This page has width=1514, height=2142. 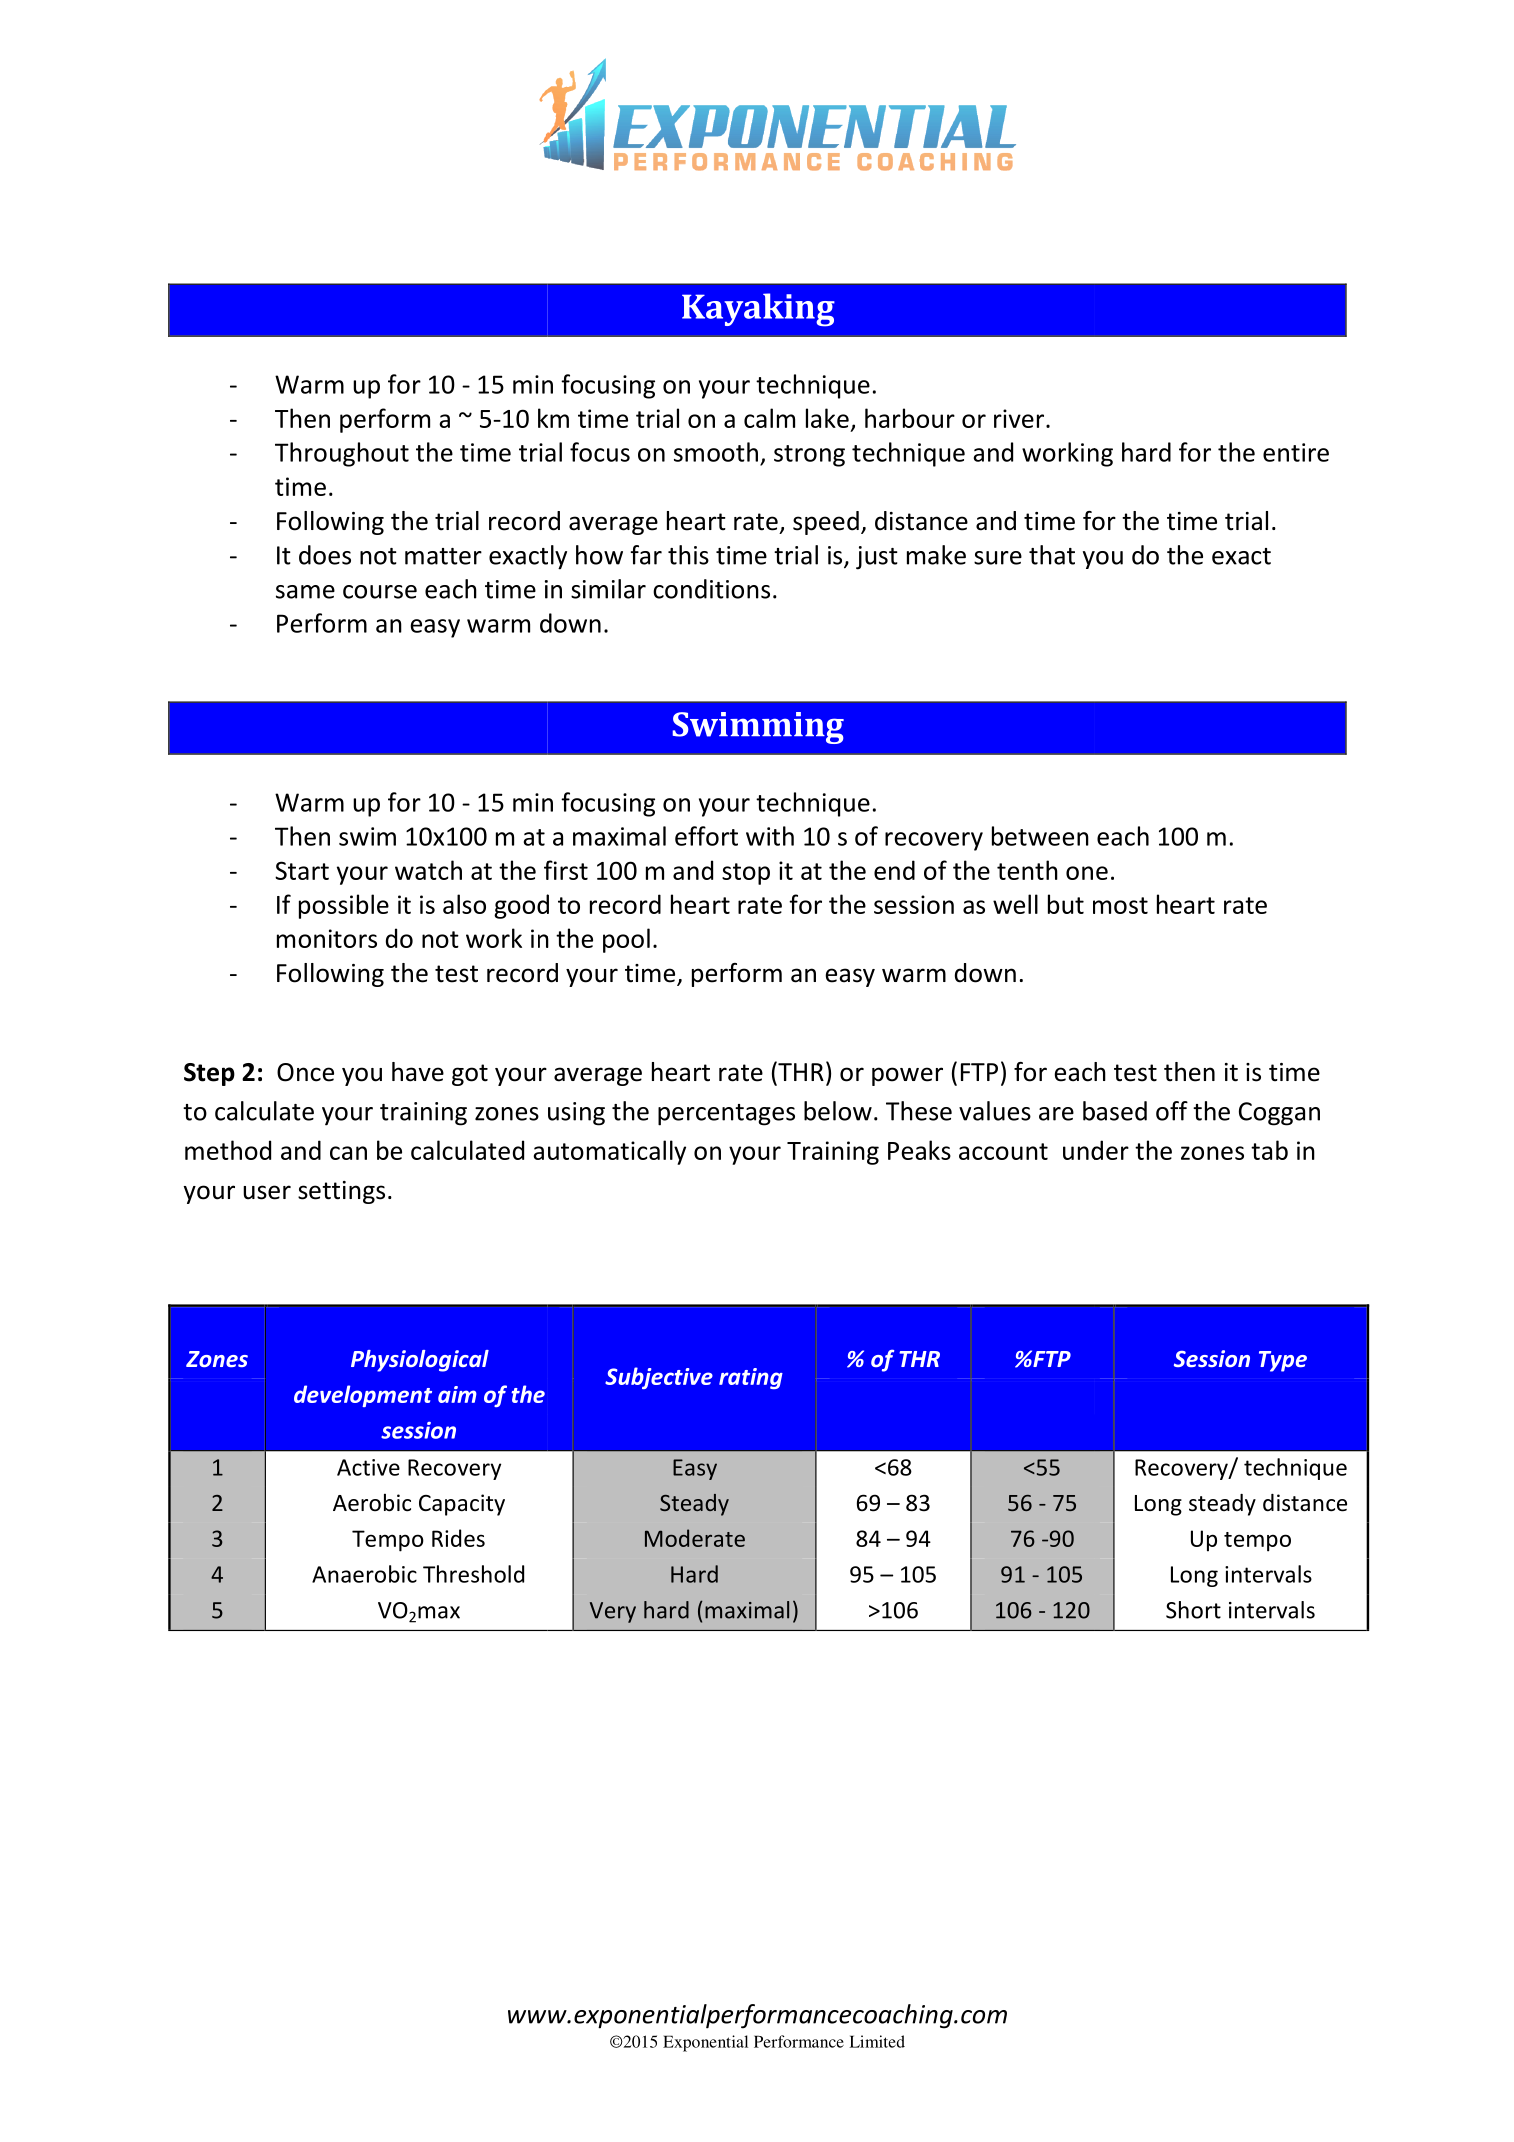 I want to click on Kayaking, so click(x=758, y=310).
